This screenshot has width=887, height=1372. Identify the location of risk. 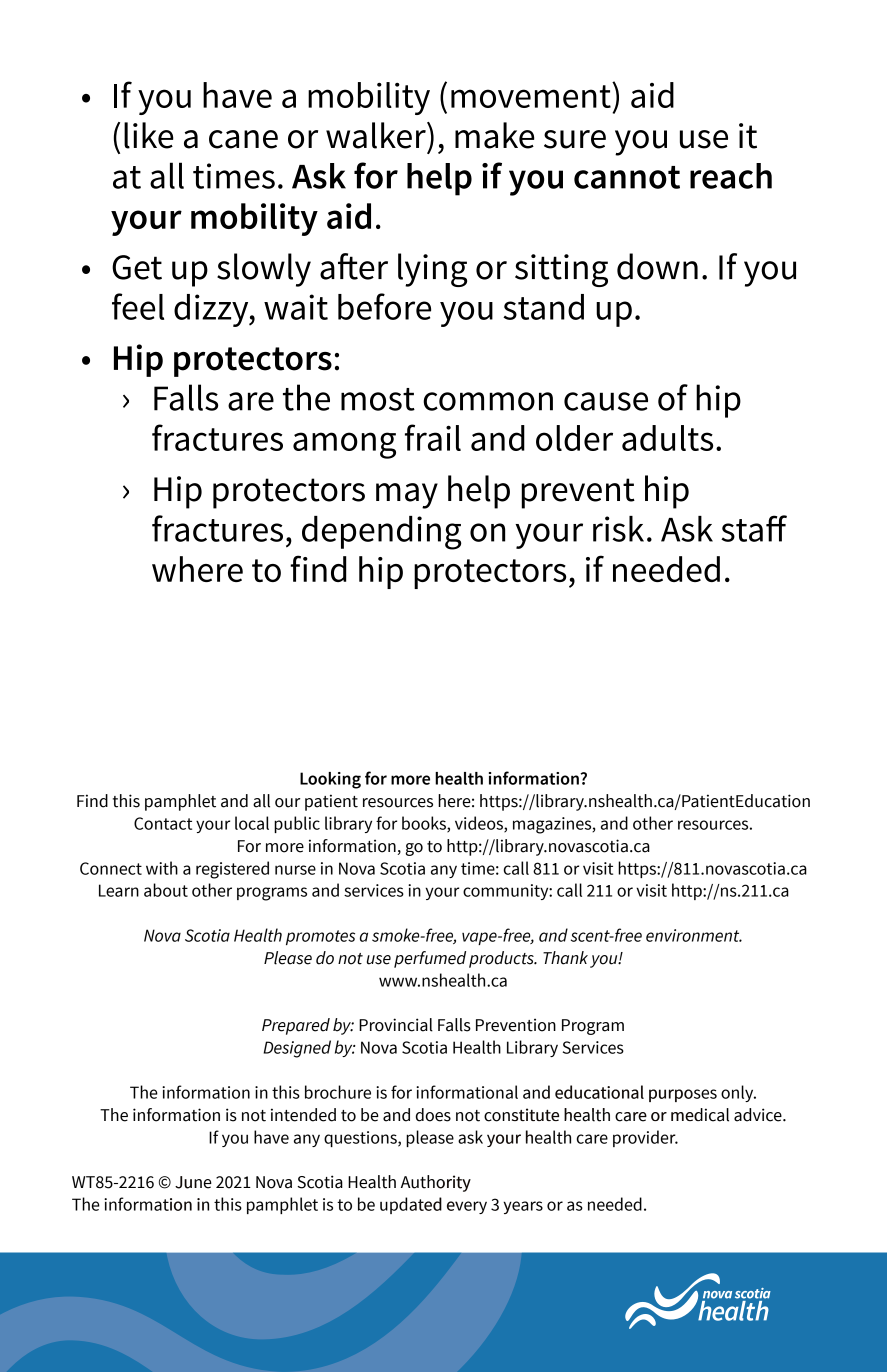
(618, 529).
